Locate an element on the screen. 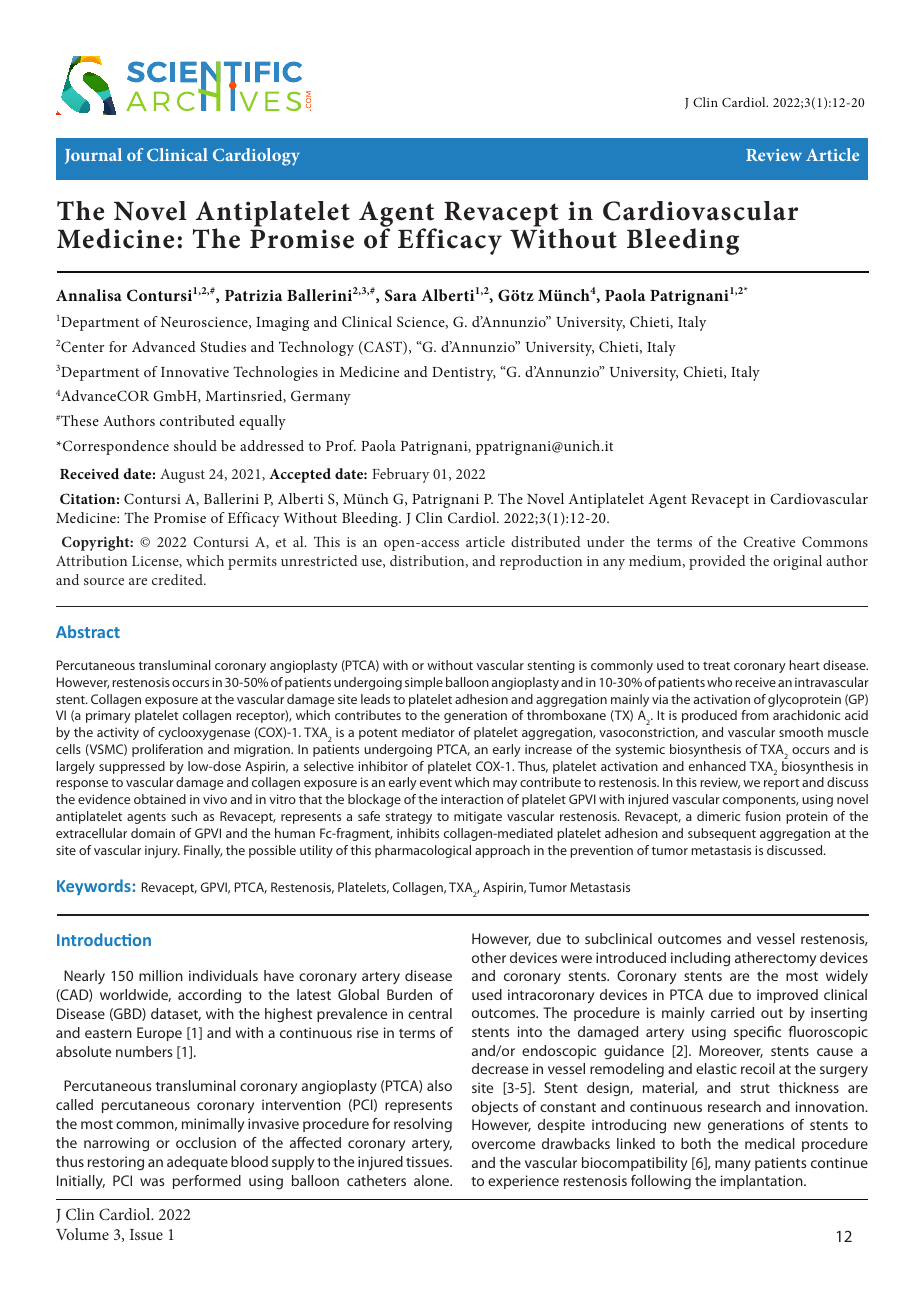  was is located at coordinates (152, 1182).
